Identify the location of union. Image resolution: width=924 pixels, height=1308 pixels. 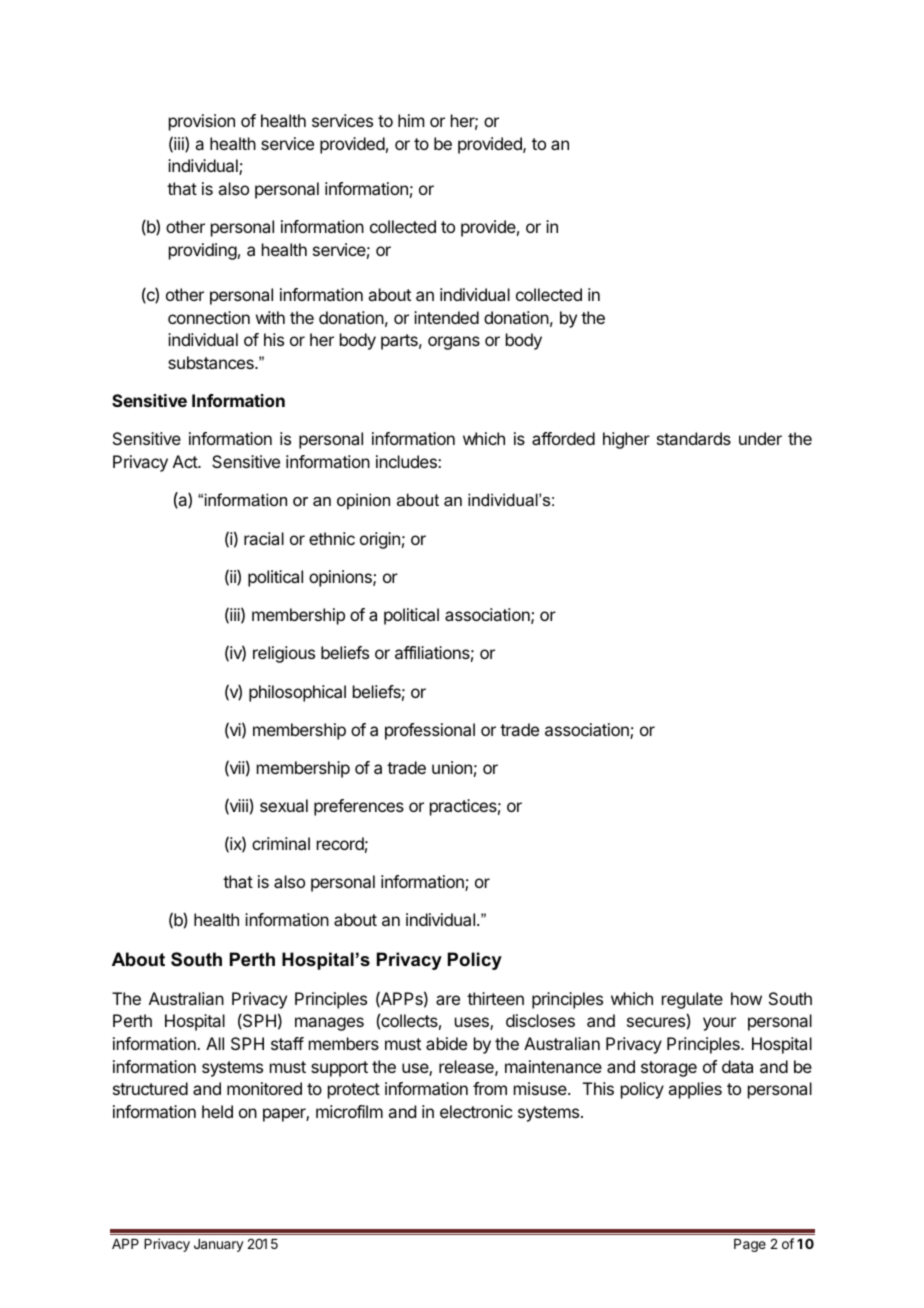
(452, 767).
